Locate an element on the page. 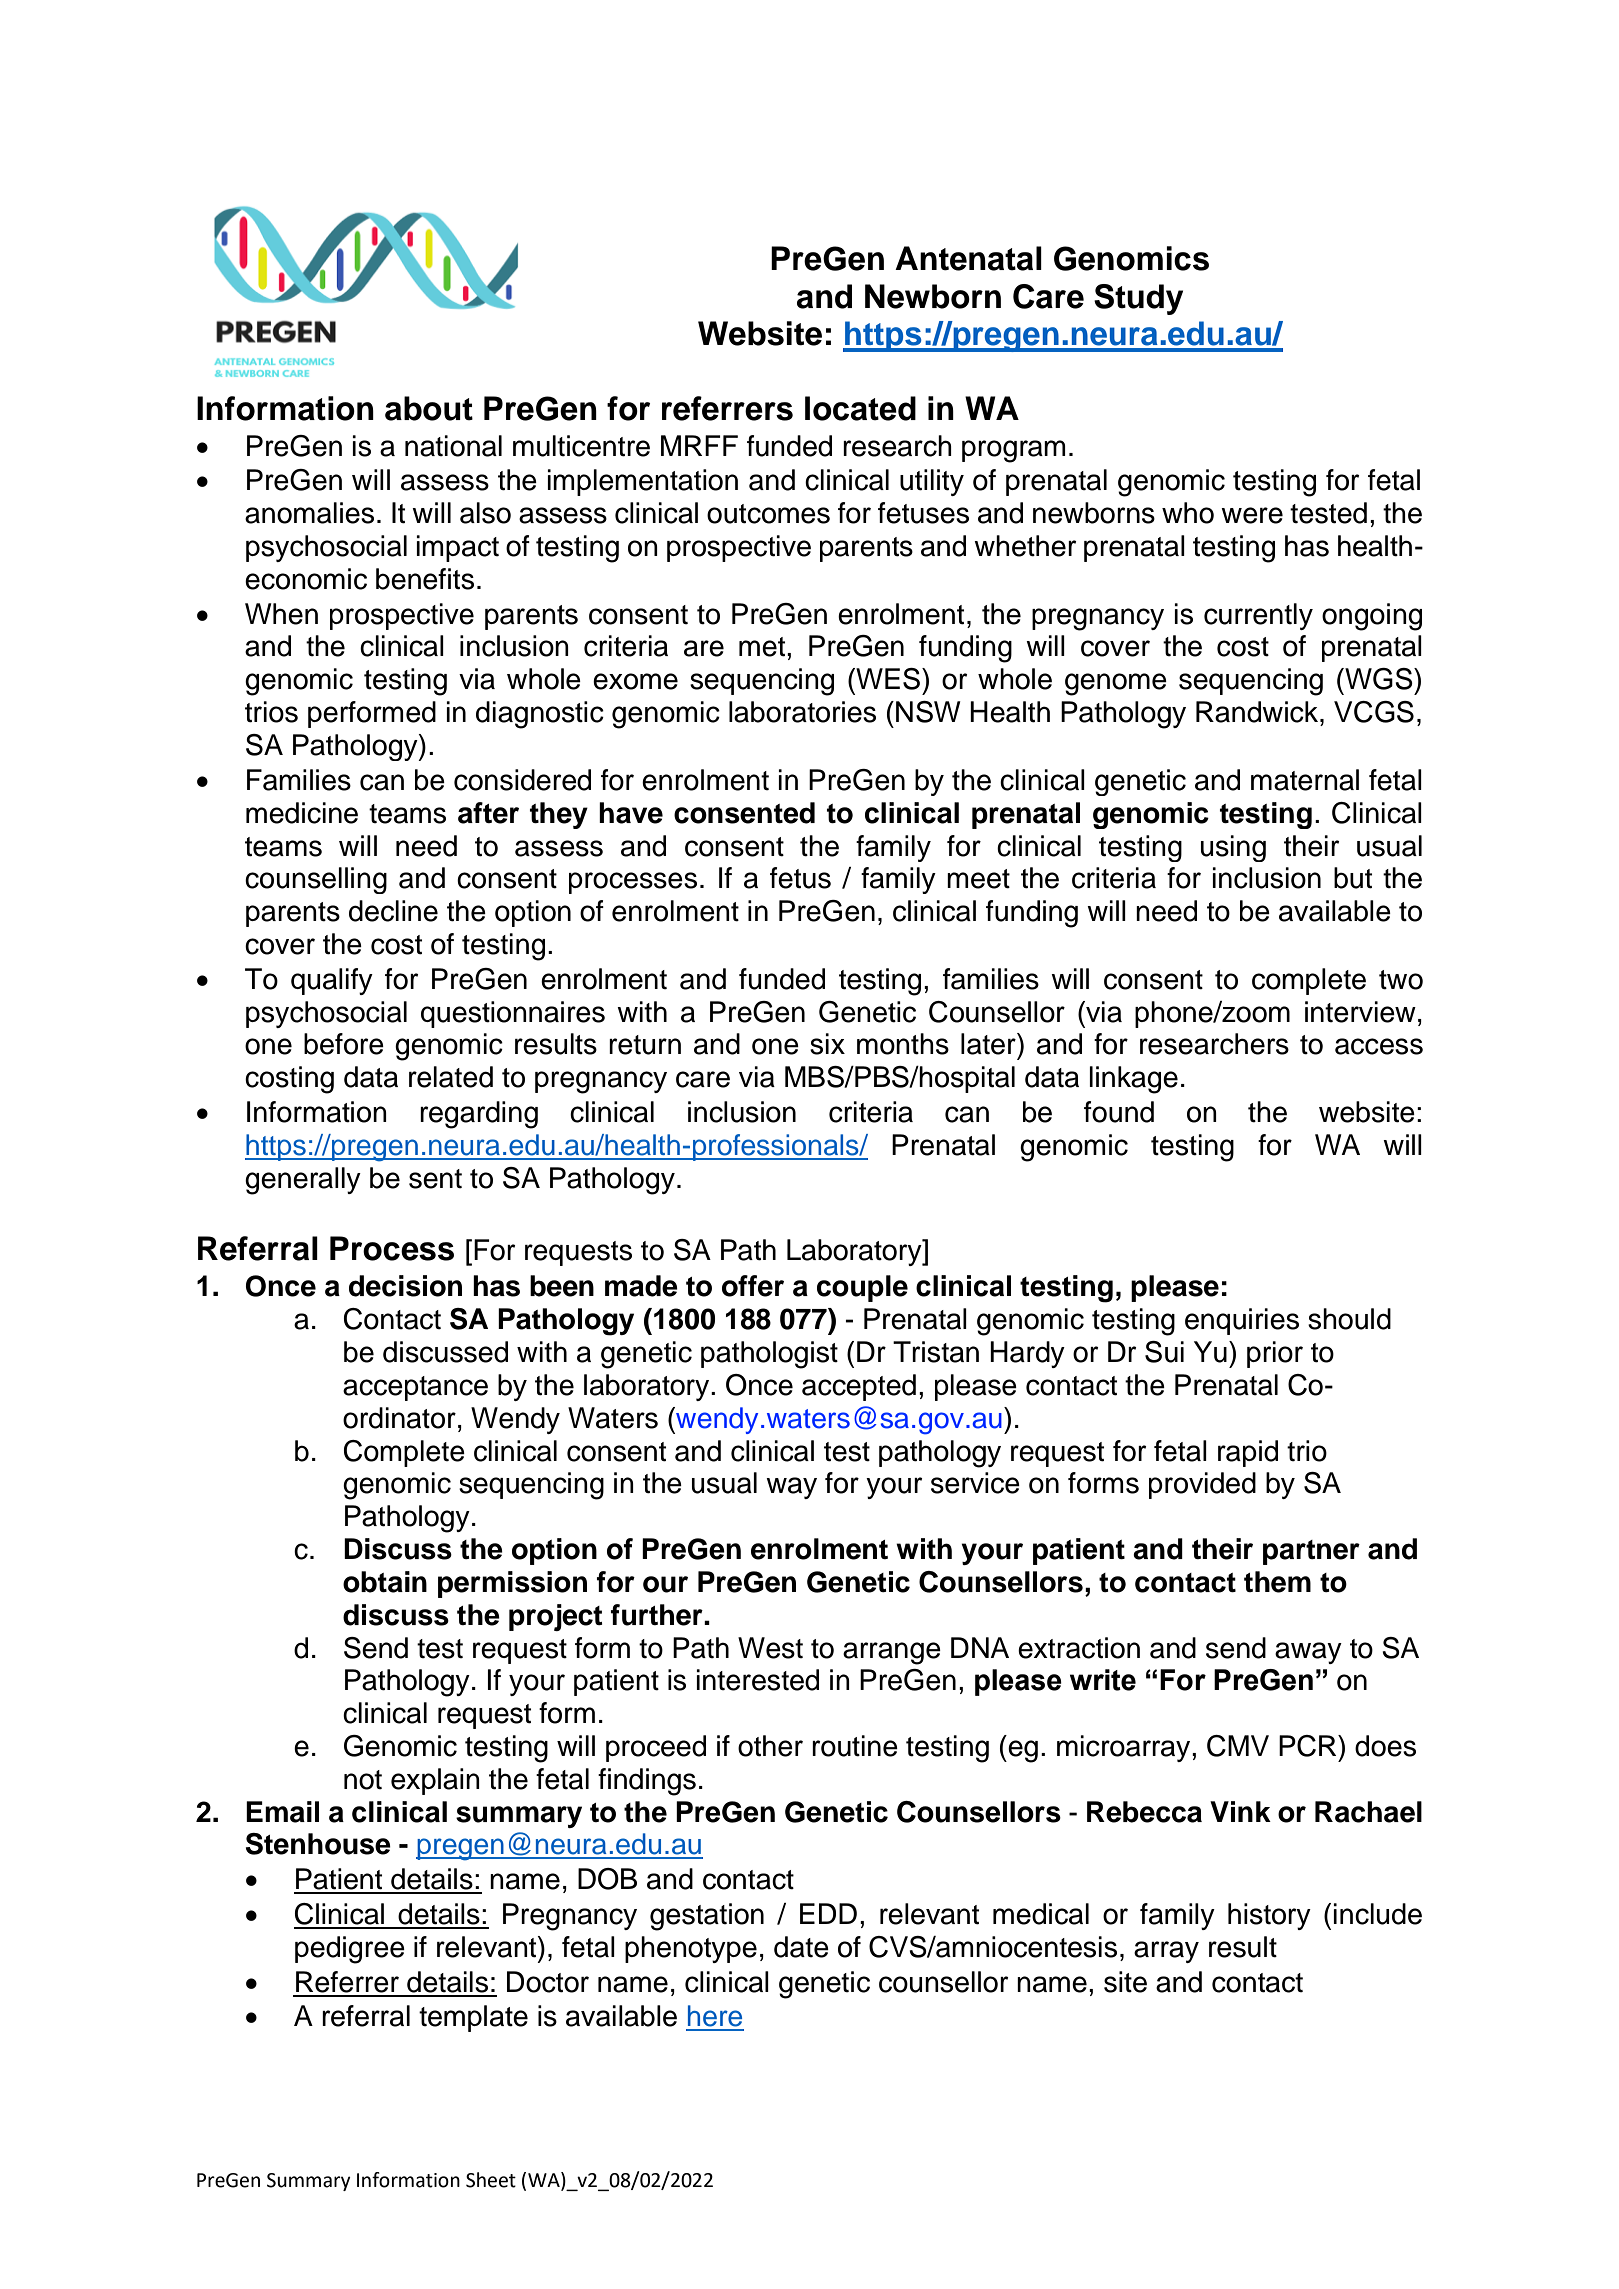  accepted is located at coordinates (859, 1387).
